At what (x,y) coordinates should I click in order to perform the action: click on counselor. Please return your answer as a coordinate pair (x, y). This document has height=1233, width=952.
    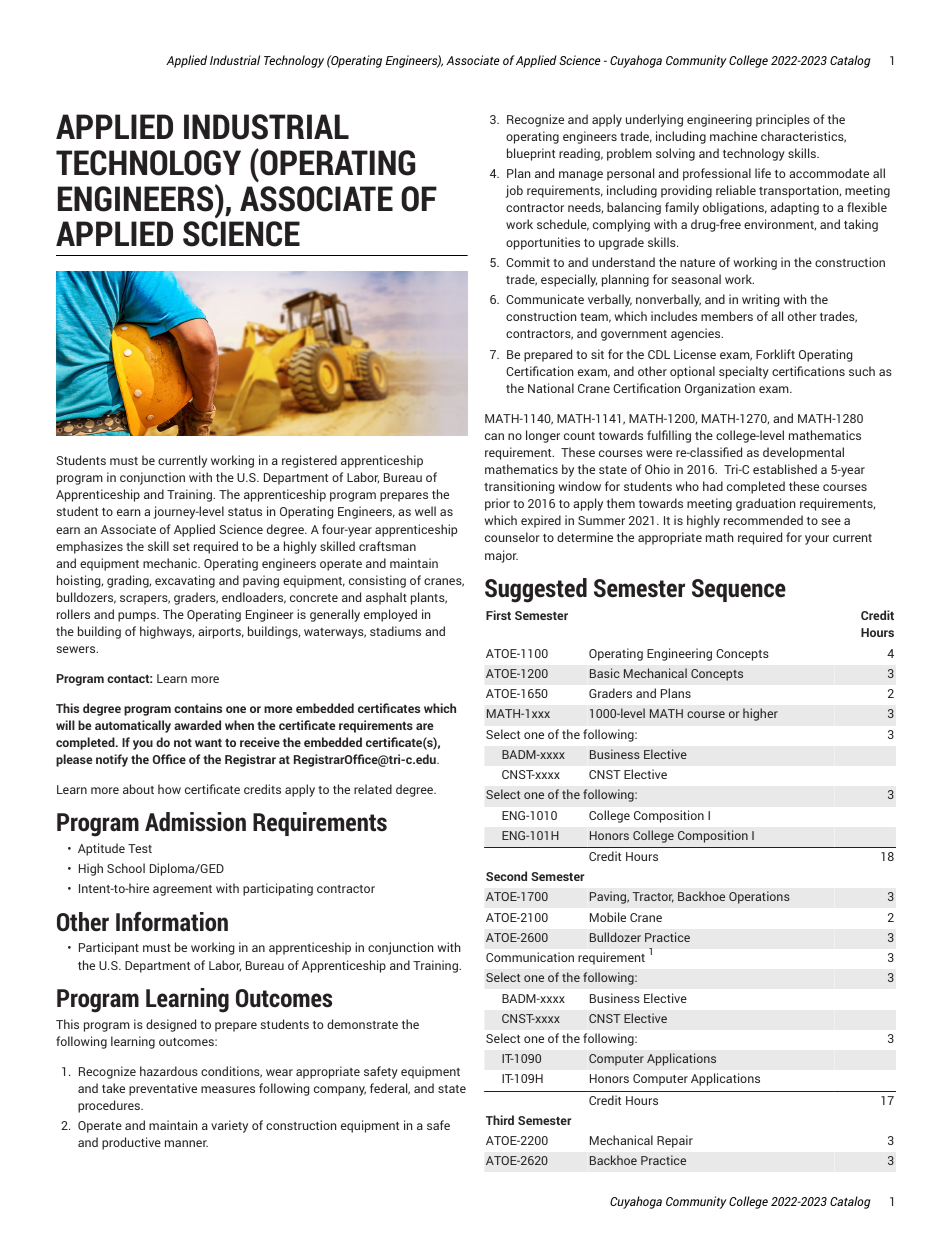
    Looking at the image, I should click on (512, 537).
